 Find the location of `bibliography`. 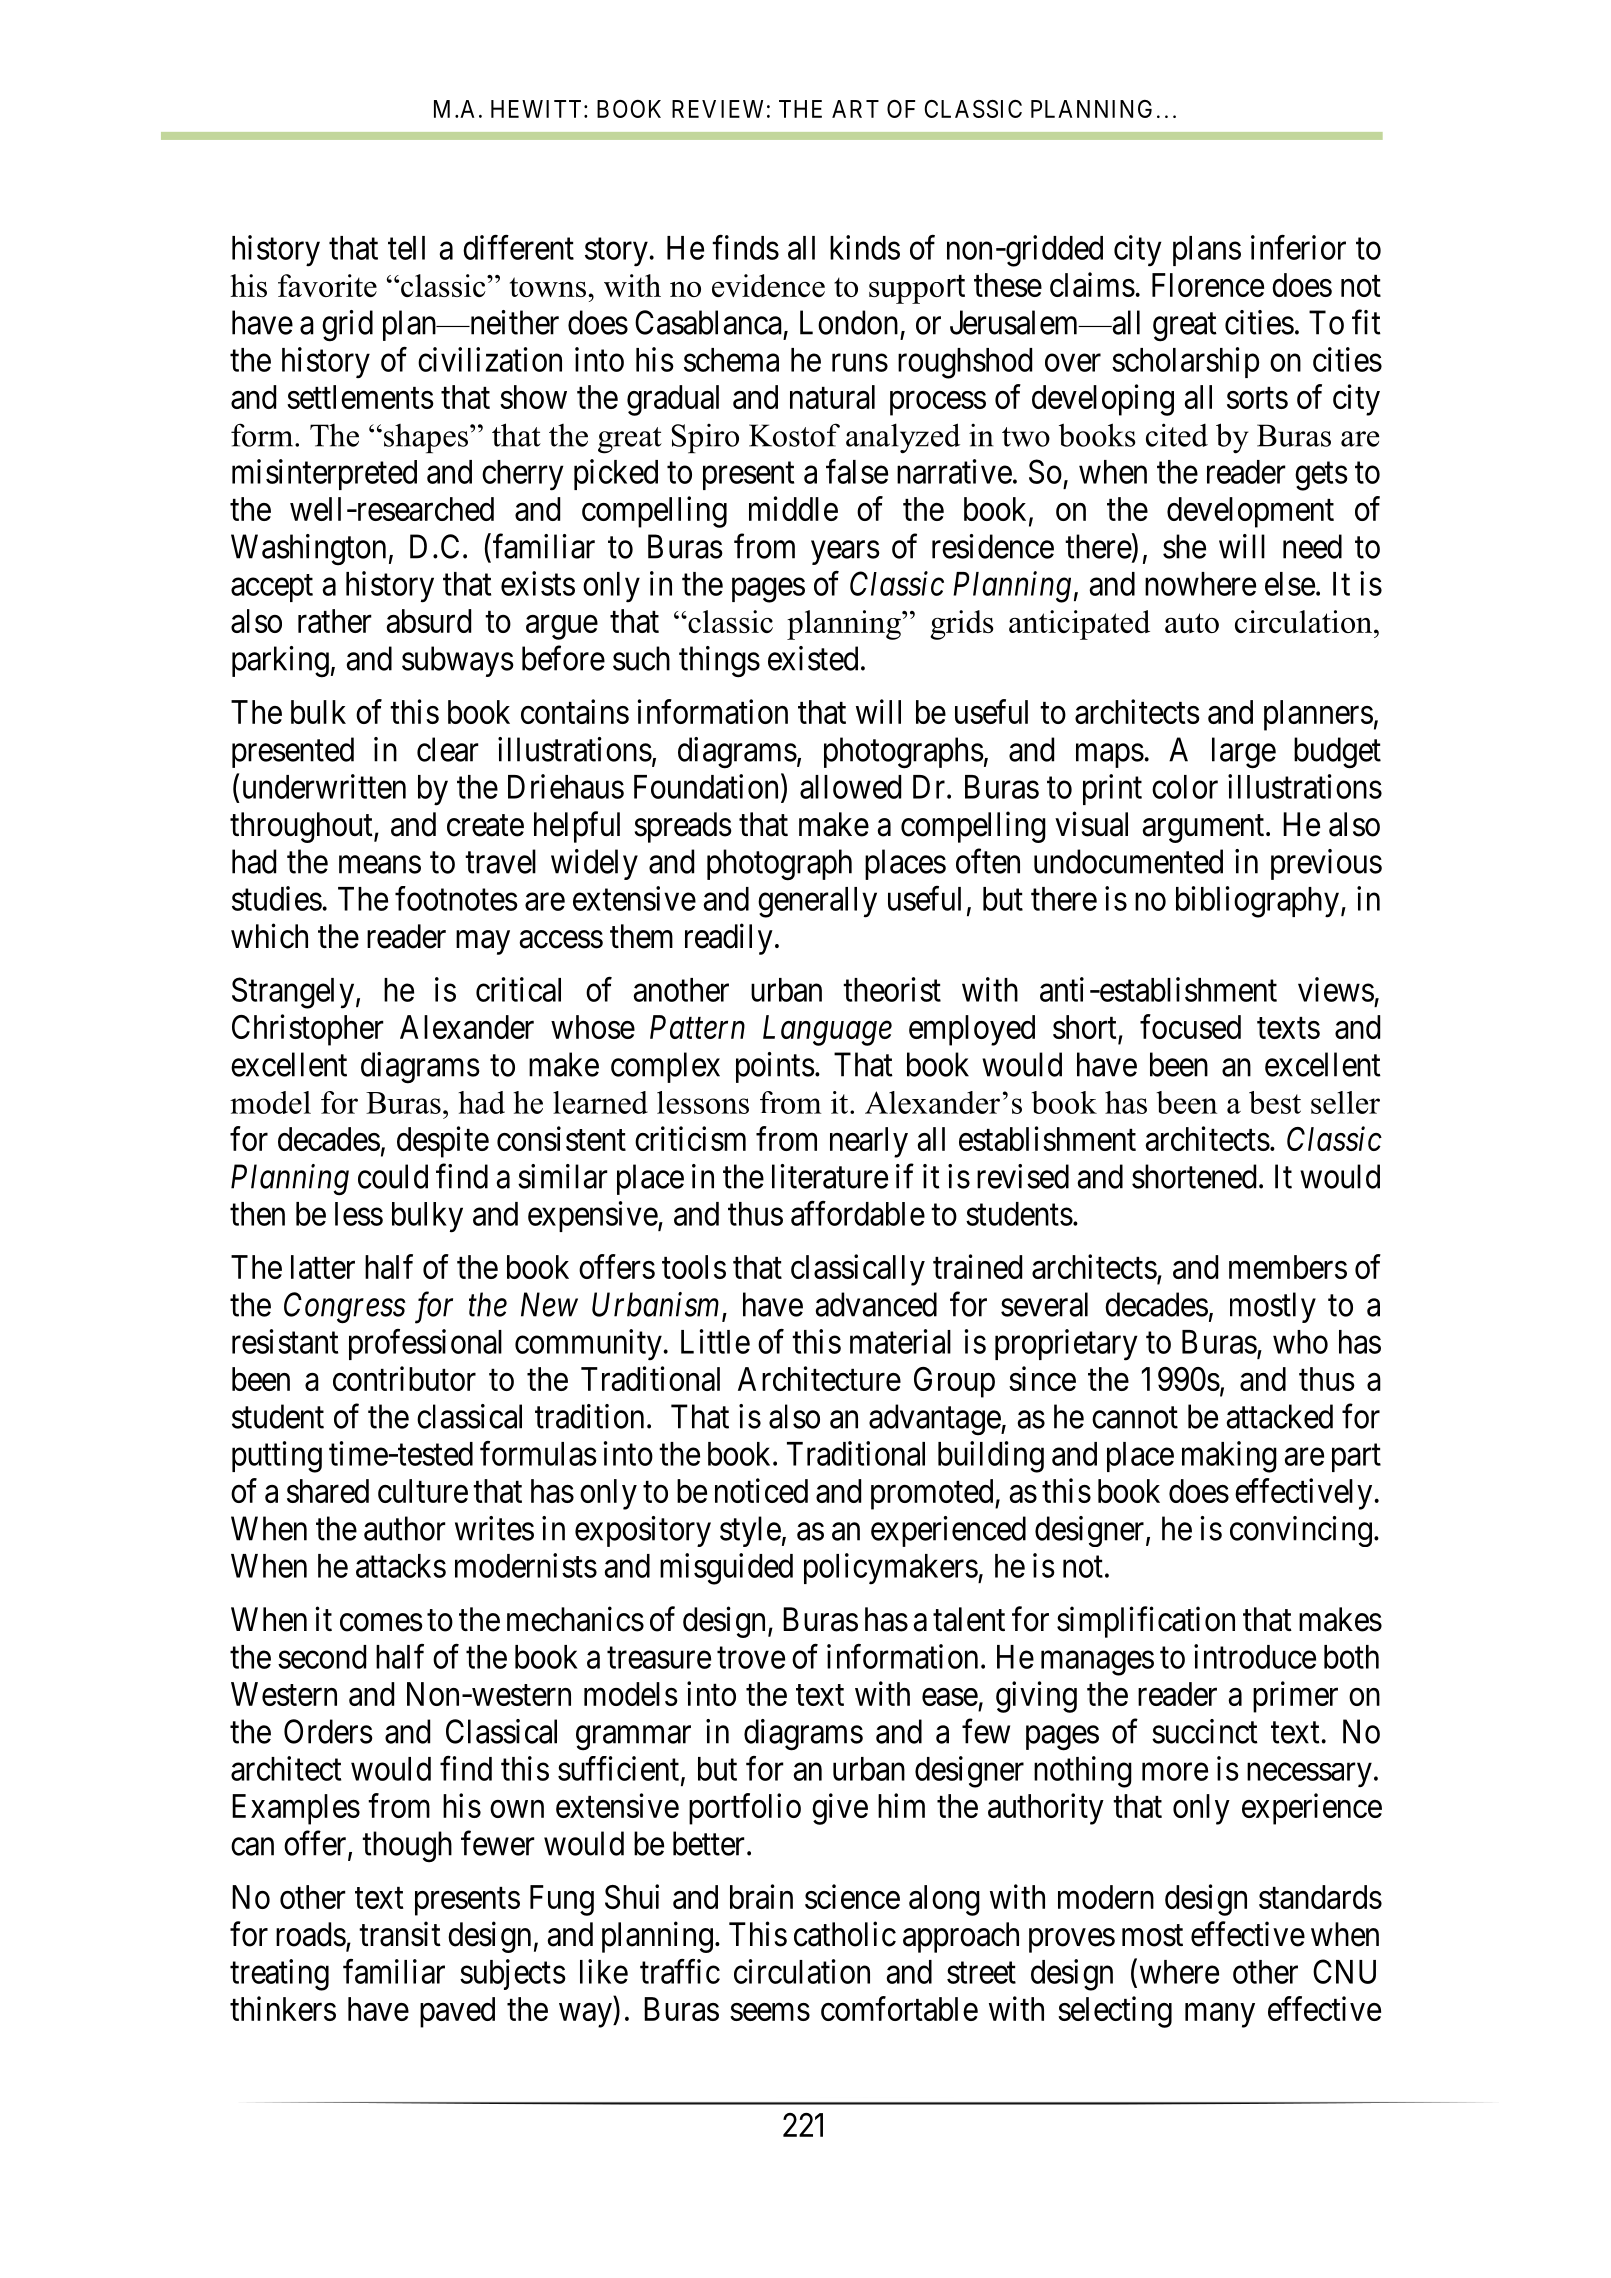

bibliography is located at coordinates (1257, 902).
